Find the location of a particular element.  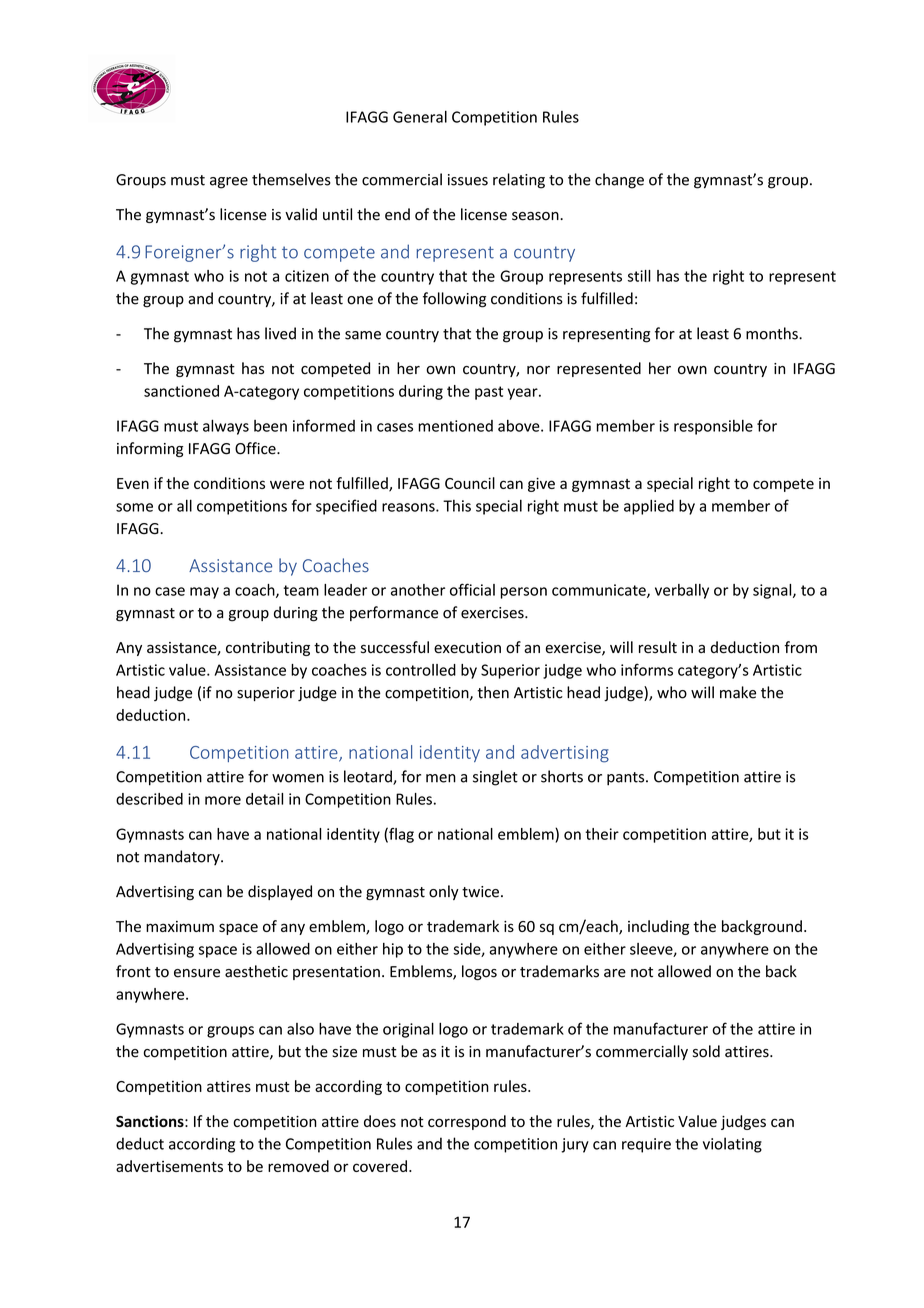

agree is located at coordinates (229, 183).
